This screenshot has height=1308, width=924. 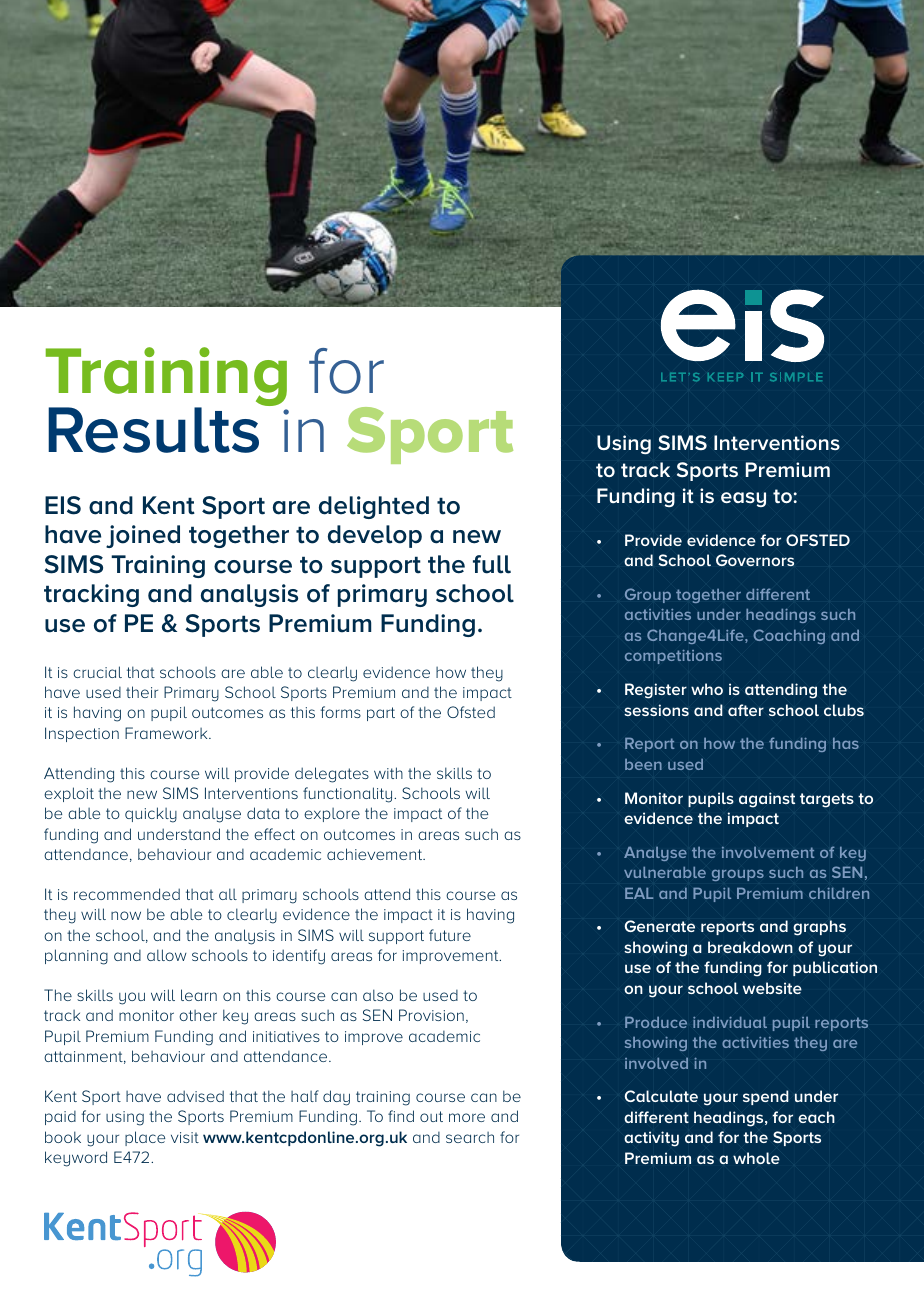 What do you see at coordinates (153, 430) in the screenshot?
I see `Results` at bounding box center [153, 430].
